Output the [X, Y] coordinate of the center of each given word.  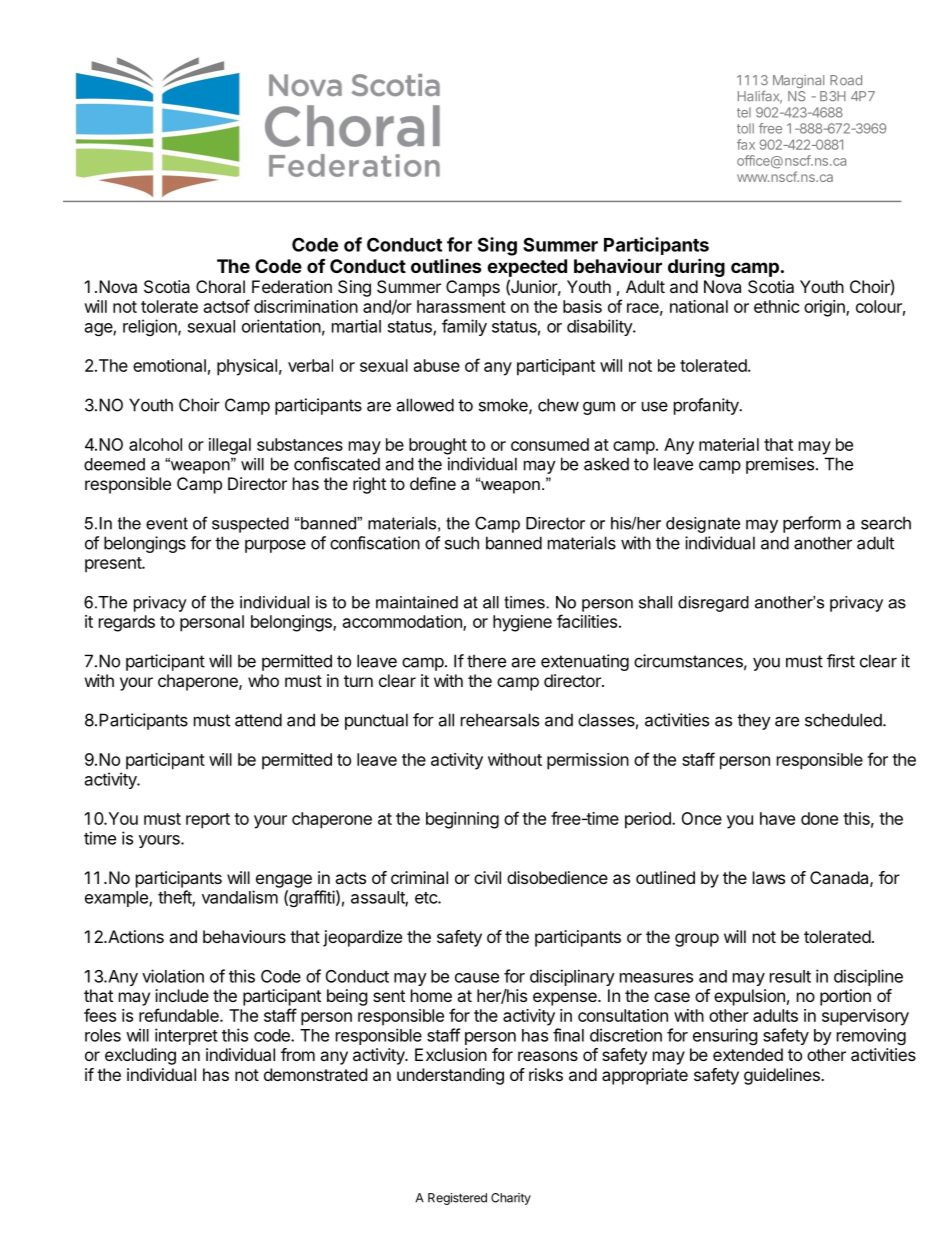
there [486, 661]
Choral [220, 286]
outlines [446, 266]
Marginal [798, 81]
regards [127, 623]
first [841, 661]
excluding [140, 1056]
